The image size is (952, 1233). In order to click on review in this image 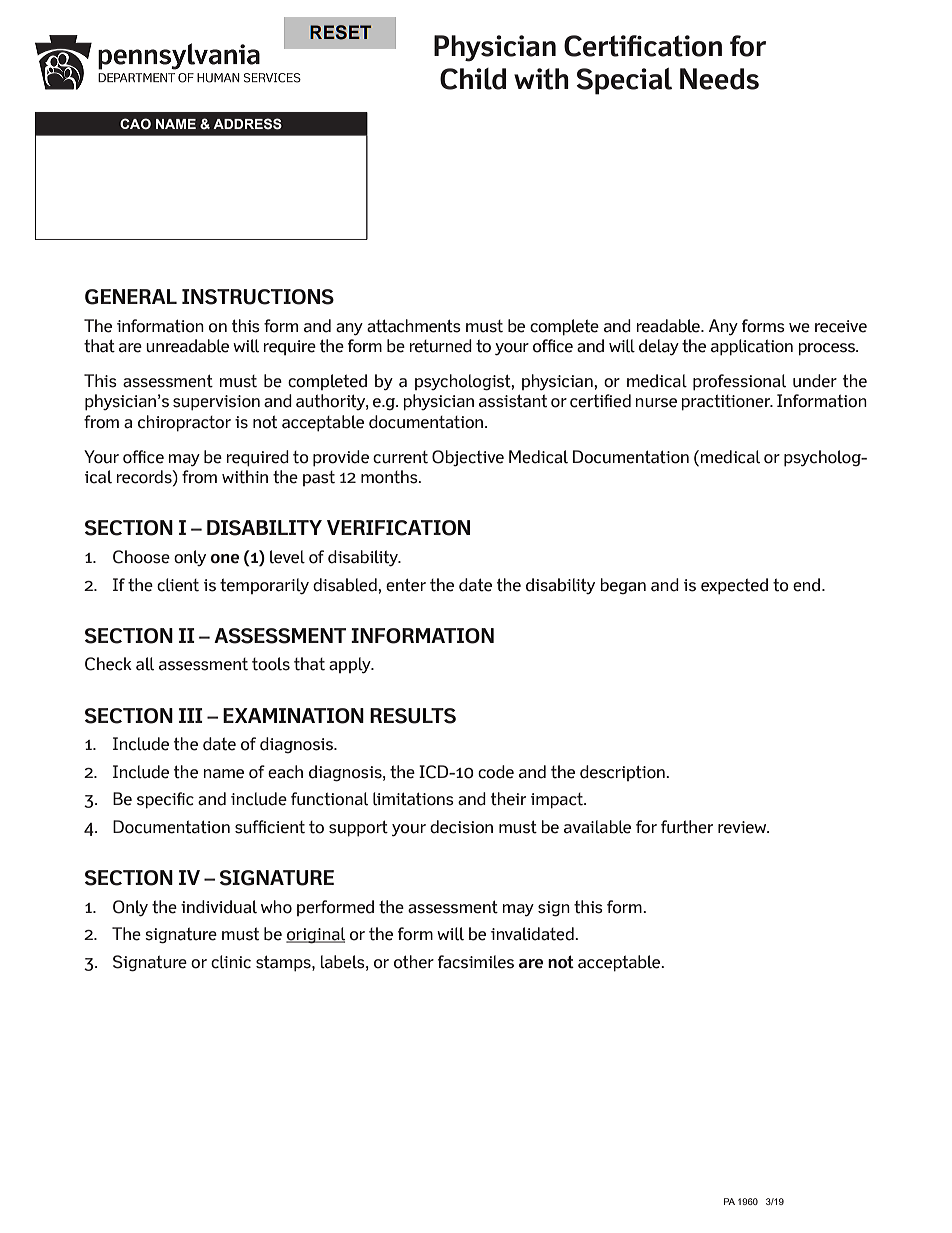, I will do `click(743, 827)`.
